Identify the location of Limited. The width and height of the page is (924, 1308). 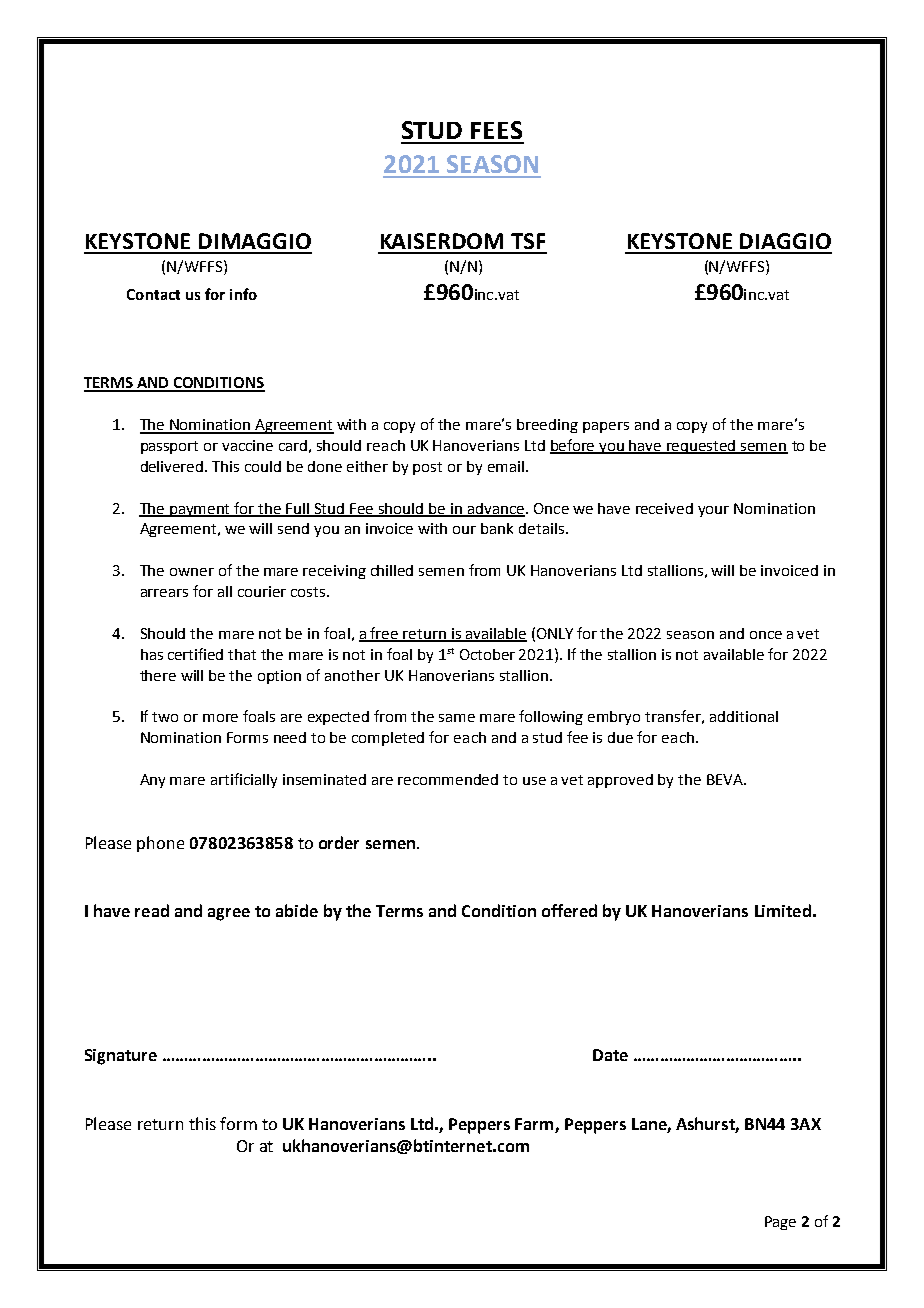
(783, 910).
